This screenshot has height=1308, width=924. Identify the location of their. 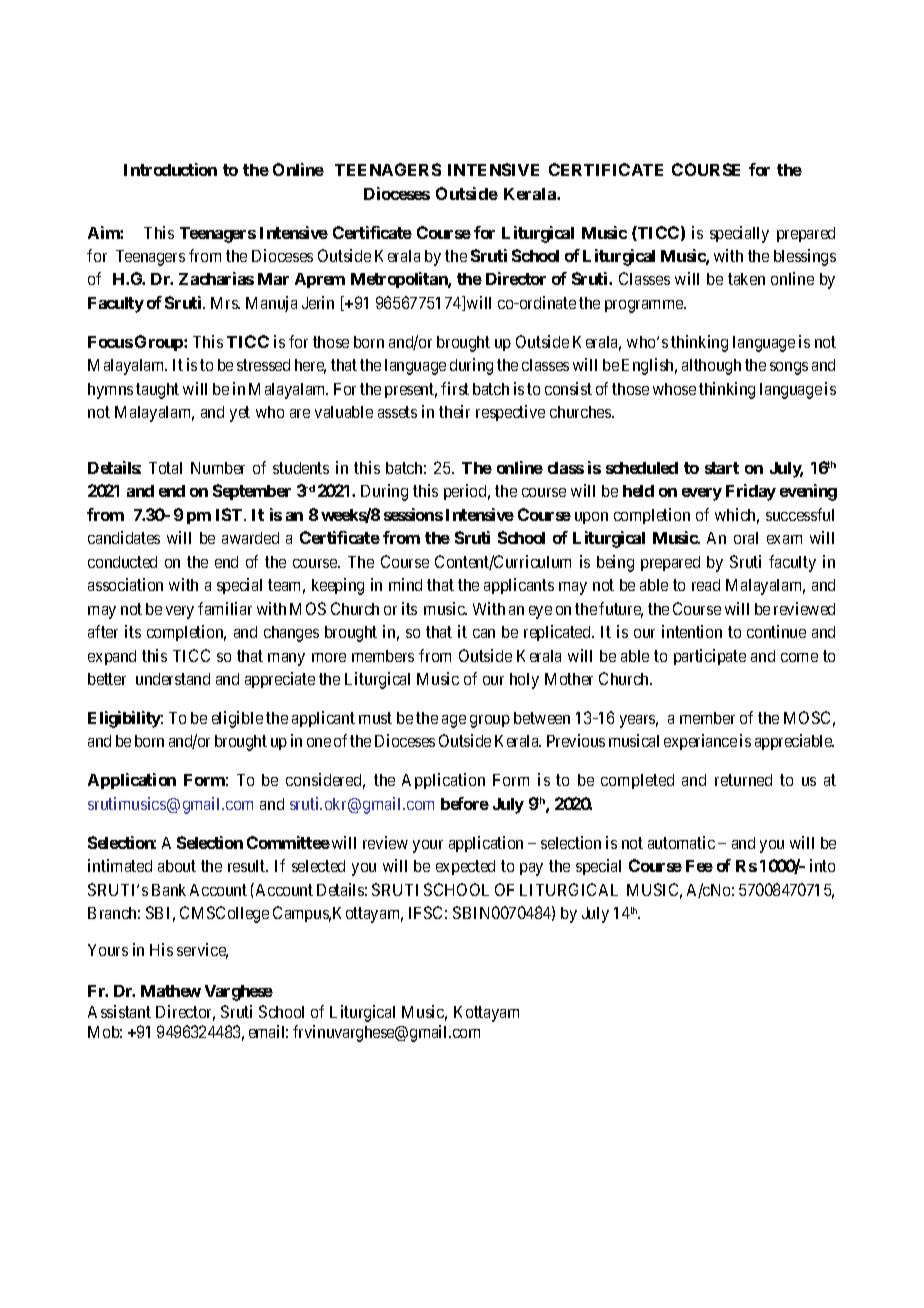
(454, 411).
